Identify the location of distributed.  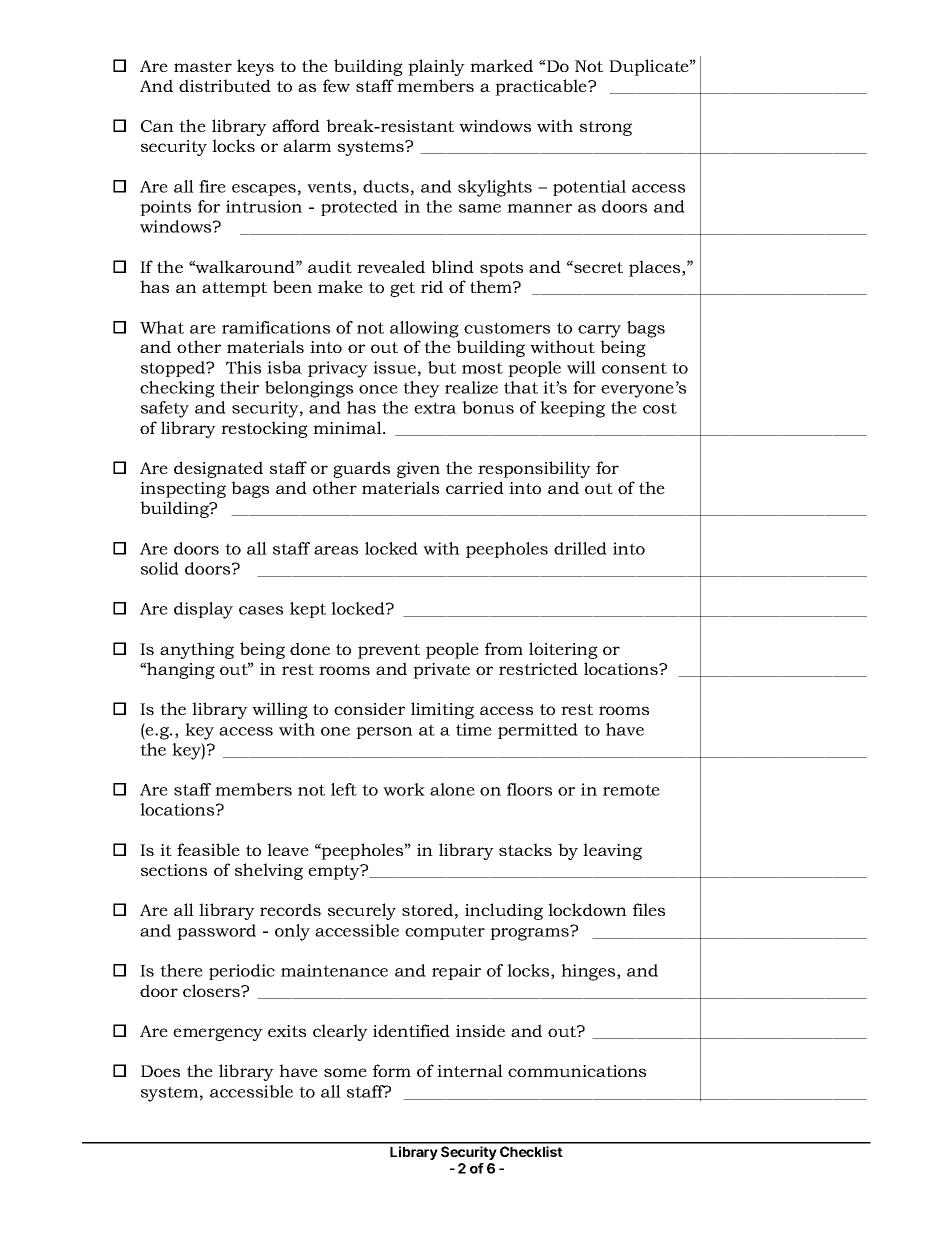
(225, 85).
